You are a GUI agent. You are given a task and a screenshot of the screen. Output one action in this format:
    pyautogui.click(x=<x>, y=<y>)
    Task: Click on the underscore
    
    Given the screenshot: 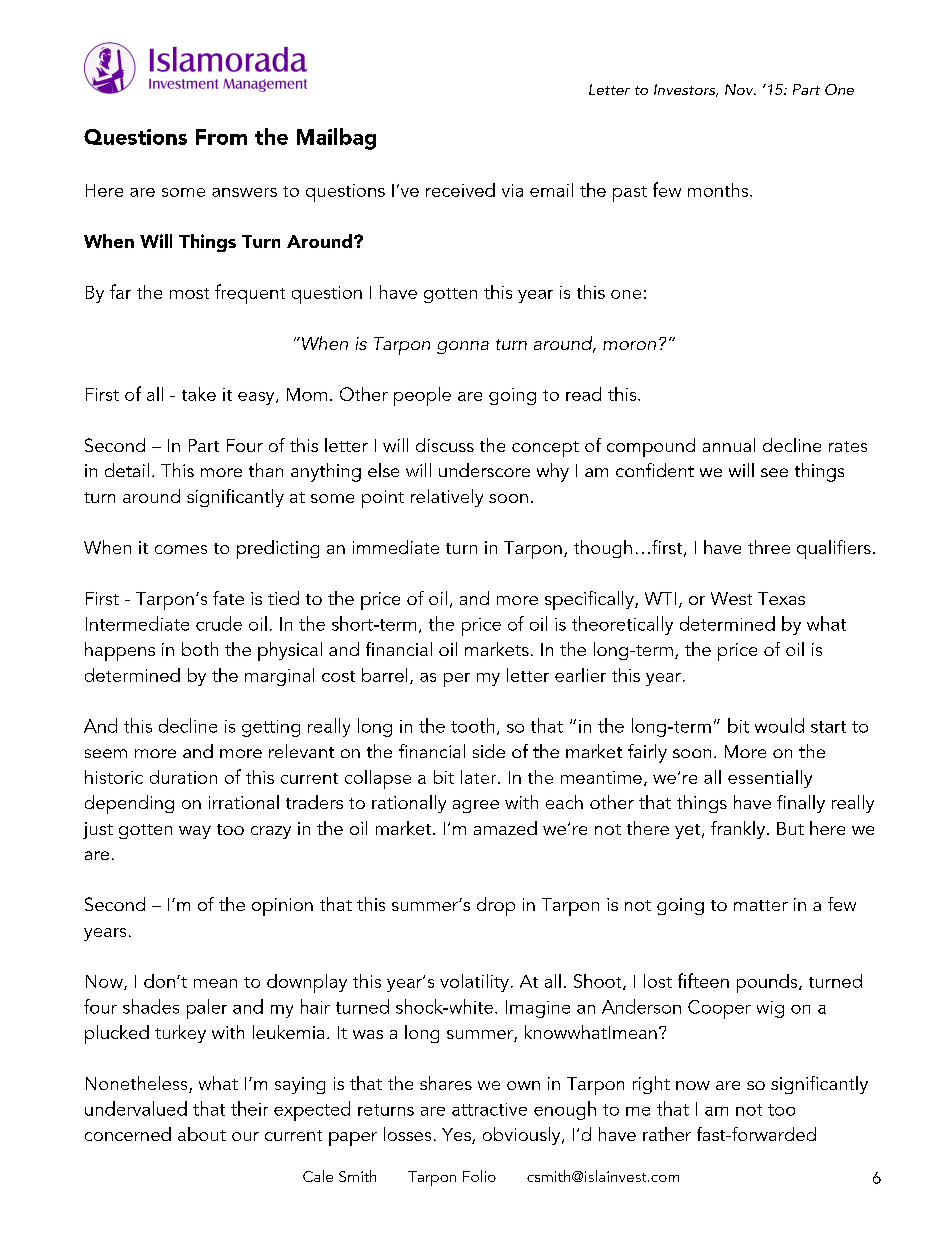 What is the action you would take?
    pyautogui.click(x=484, y=470)
